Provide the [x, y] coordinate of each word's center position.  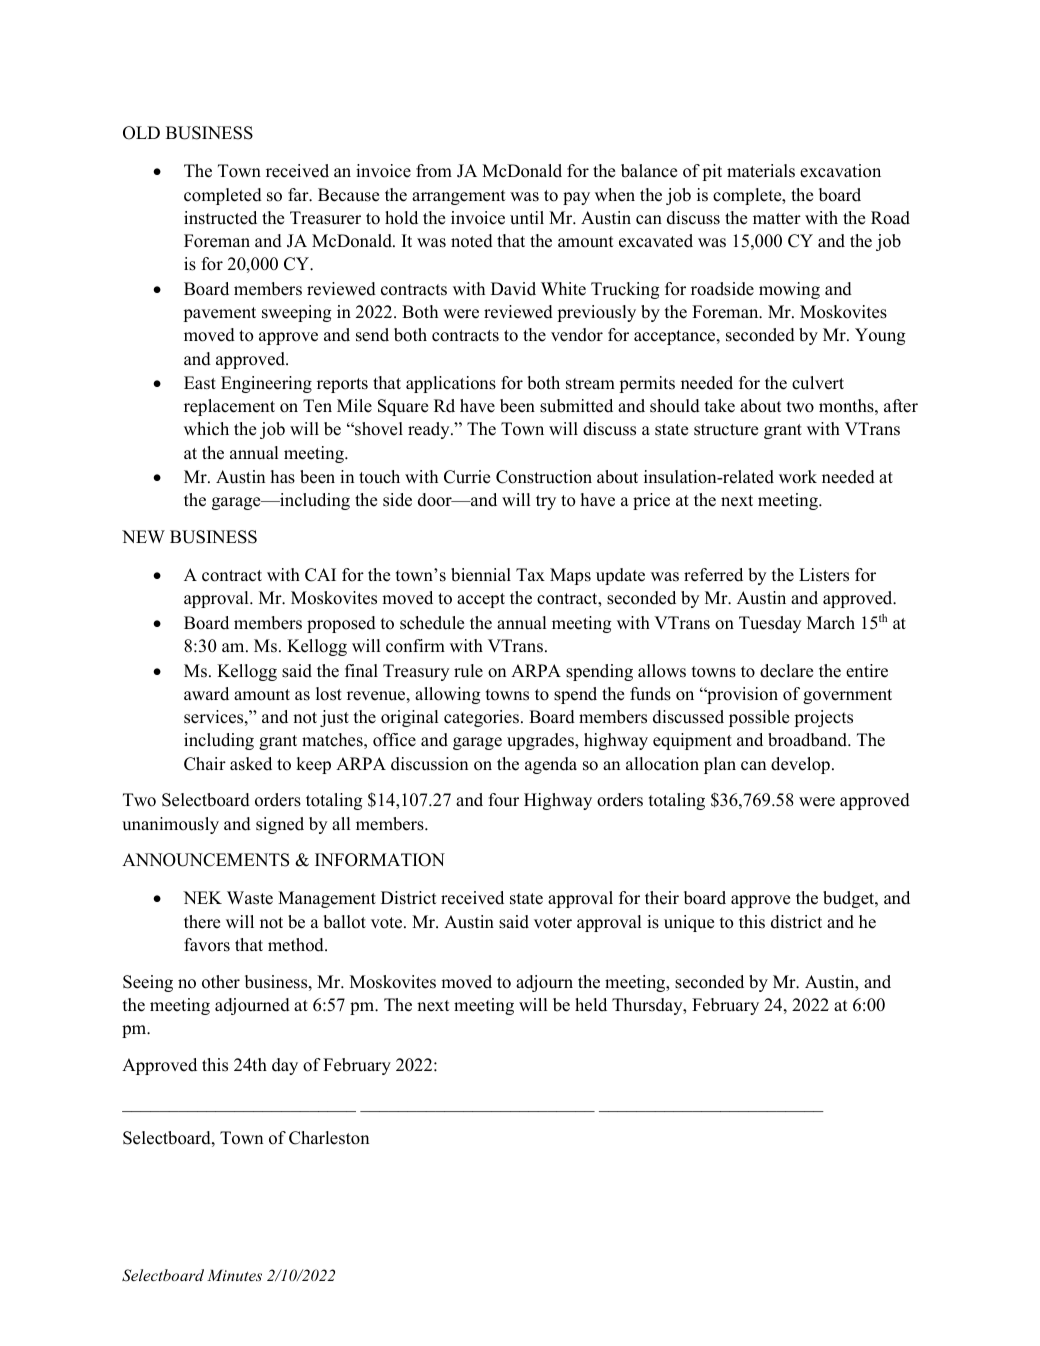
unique [689, 923]
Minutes [234, 1275]
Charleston [329, 1138]
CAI [320, 575]
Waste [250, 898]
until [527, 218]
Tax [530, 574]
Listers [824, 575]
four [503, 800]
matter [777, 219]
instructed [220, 218]
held [591, 1005]
